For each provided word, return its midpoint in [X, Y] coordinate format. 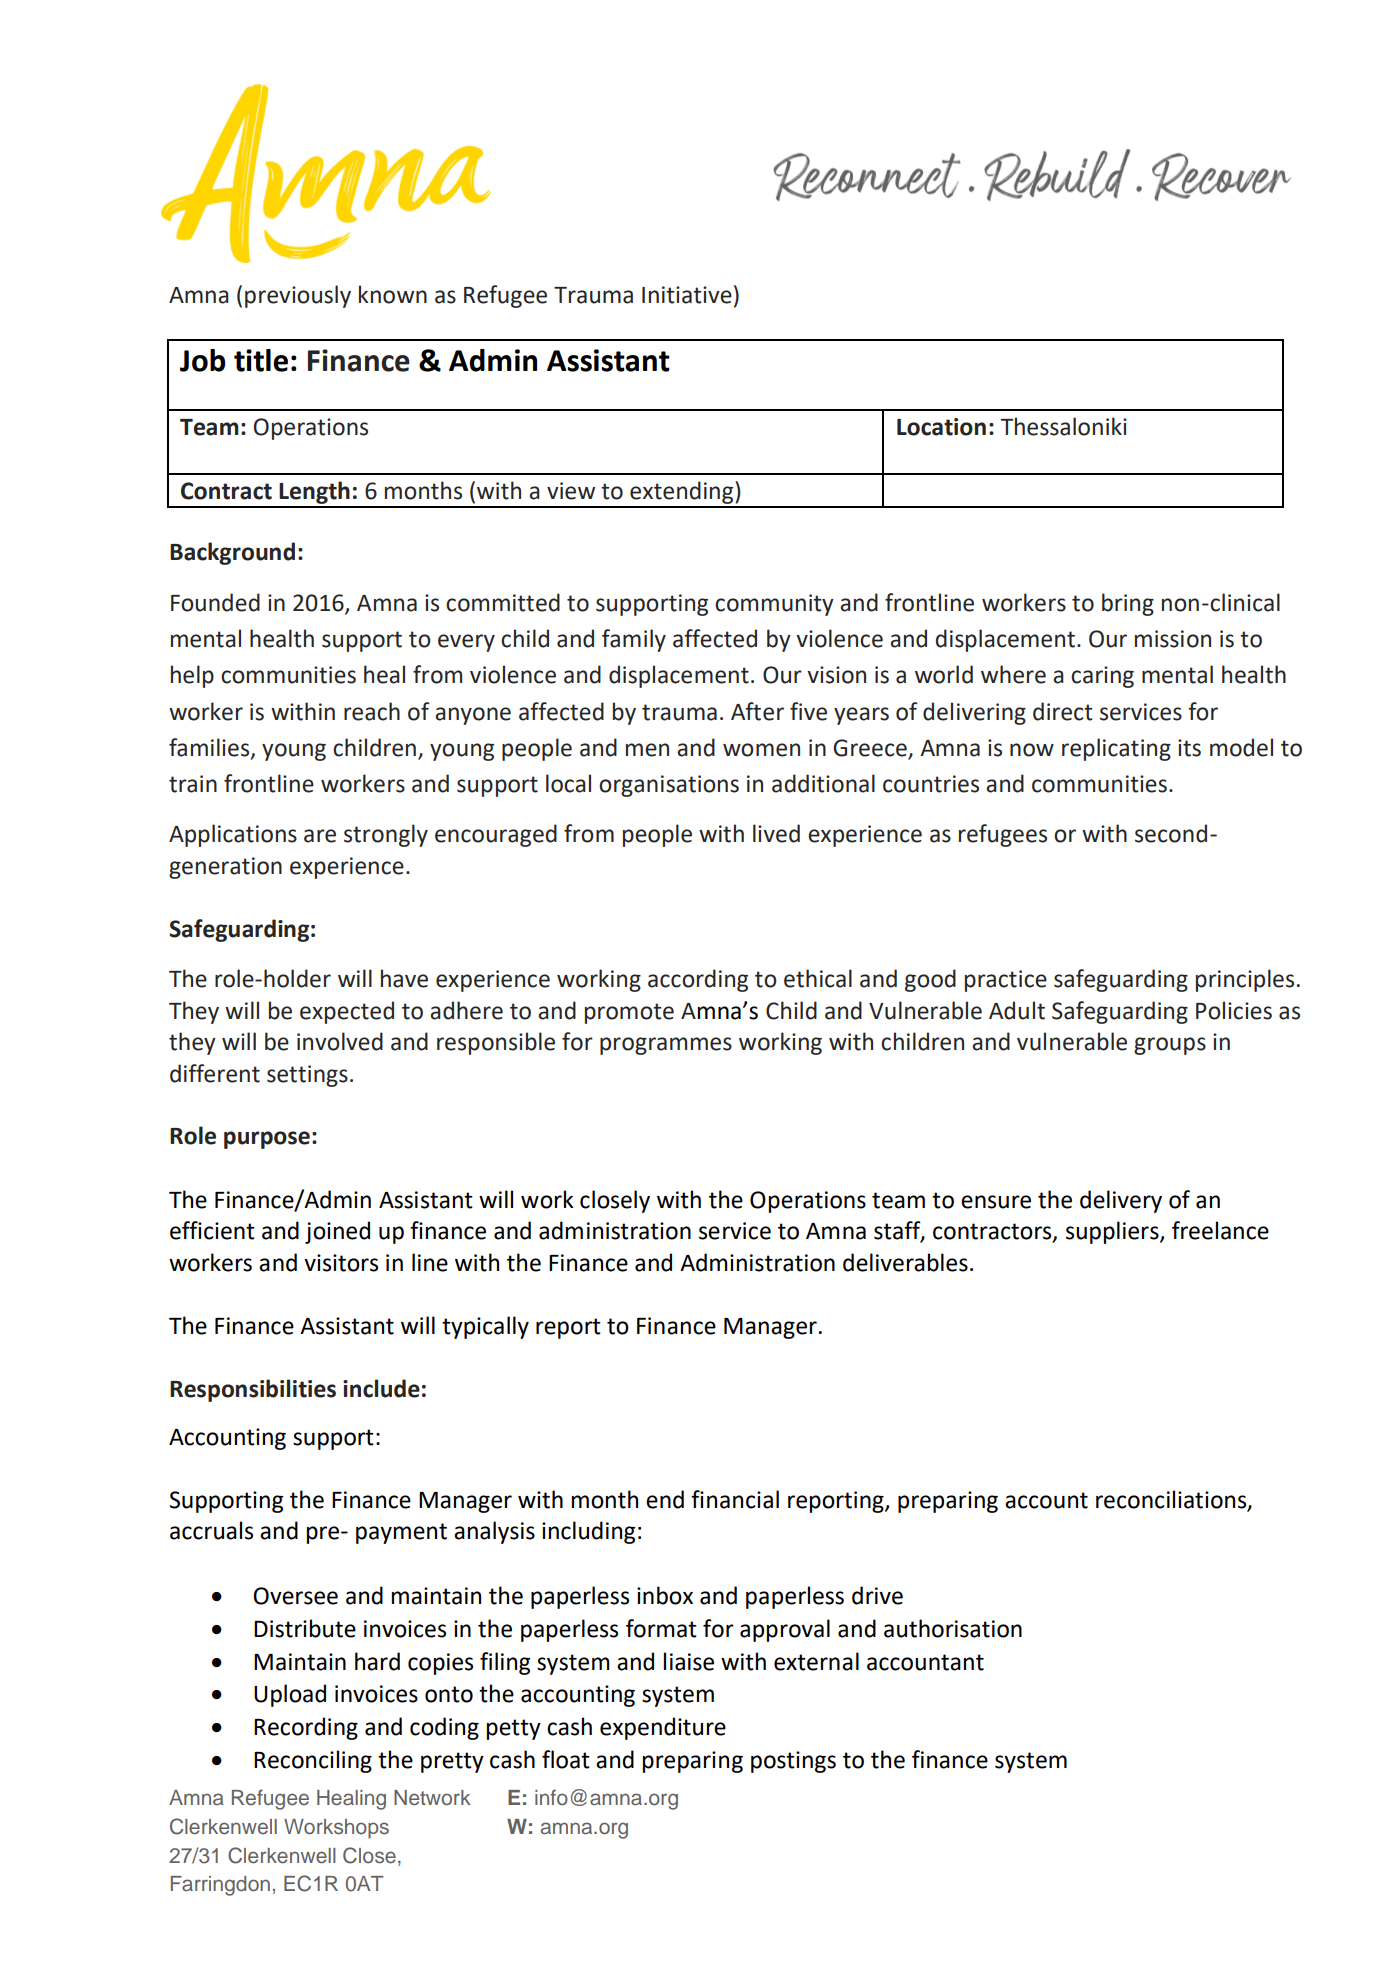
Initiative [687, 295]
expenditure [663, 1728]
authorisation [953, 1628]
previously [298, 296]
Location [941, 427]
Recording [306, 1728]
